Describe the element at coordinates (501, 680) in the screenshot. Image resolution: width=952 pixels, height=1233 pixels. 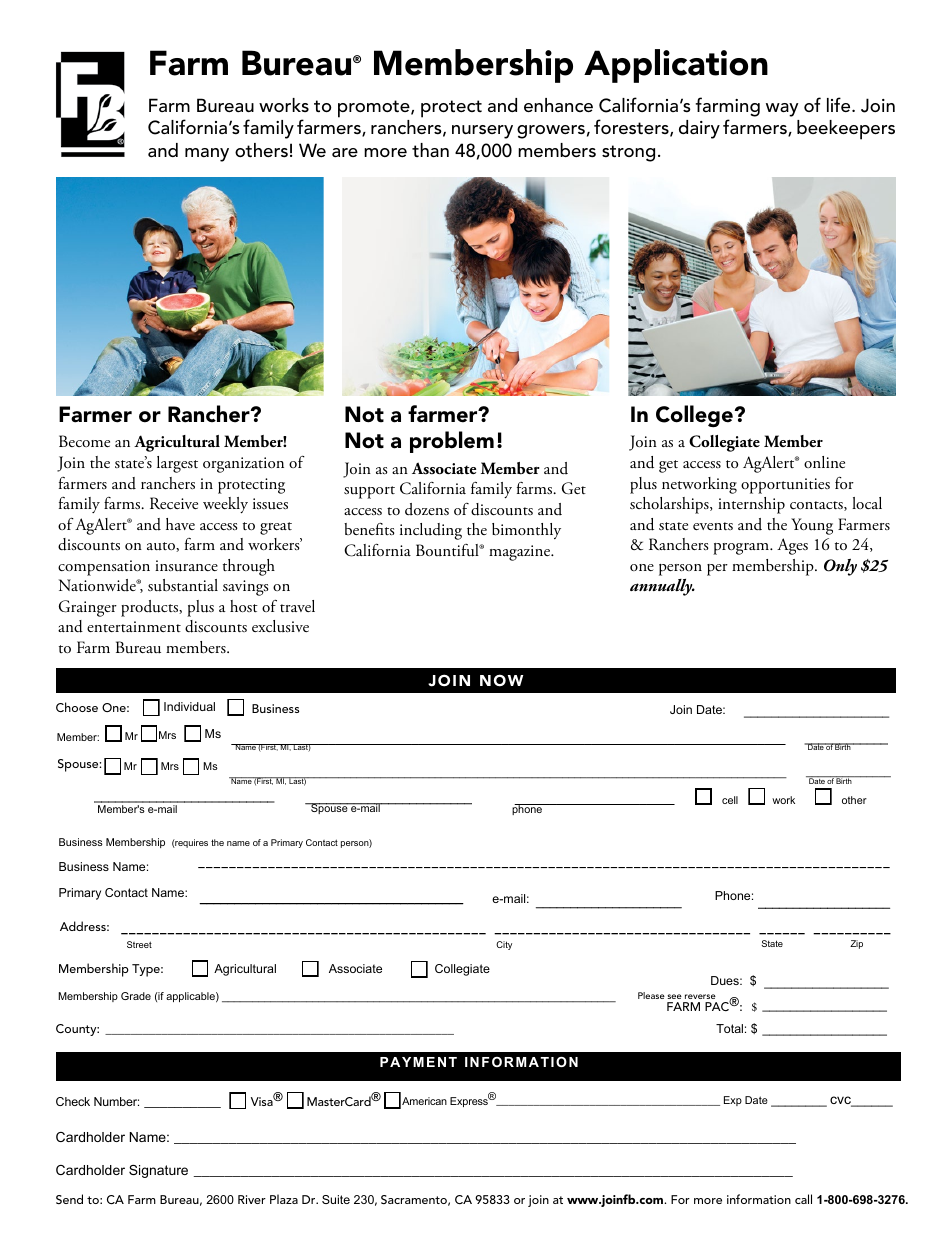
I see `NOW` at that location.
